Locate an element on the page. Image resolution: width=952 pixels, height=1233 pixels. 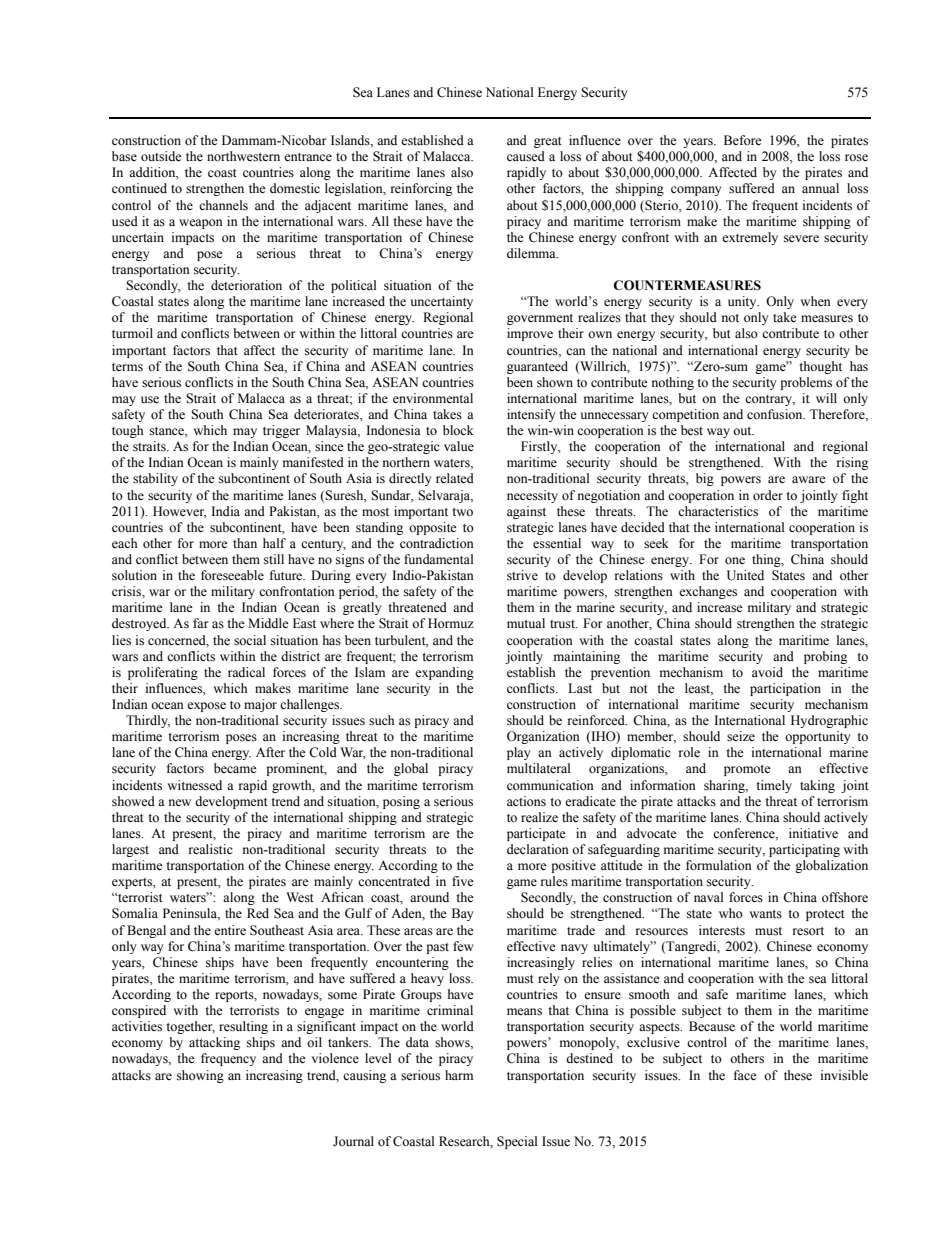
intensify is located at coordinates (531, 415).
